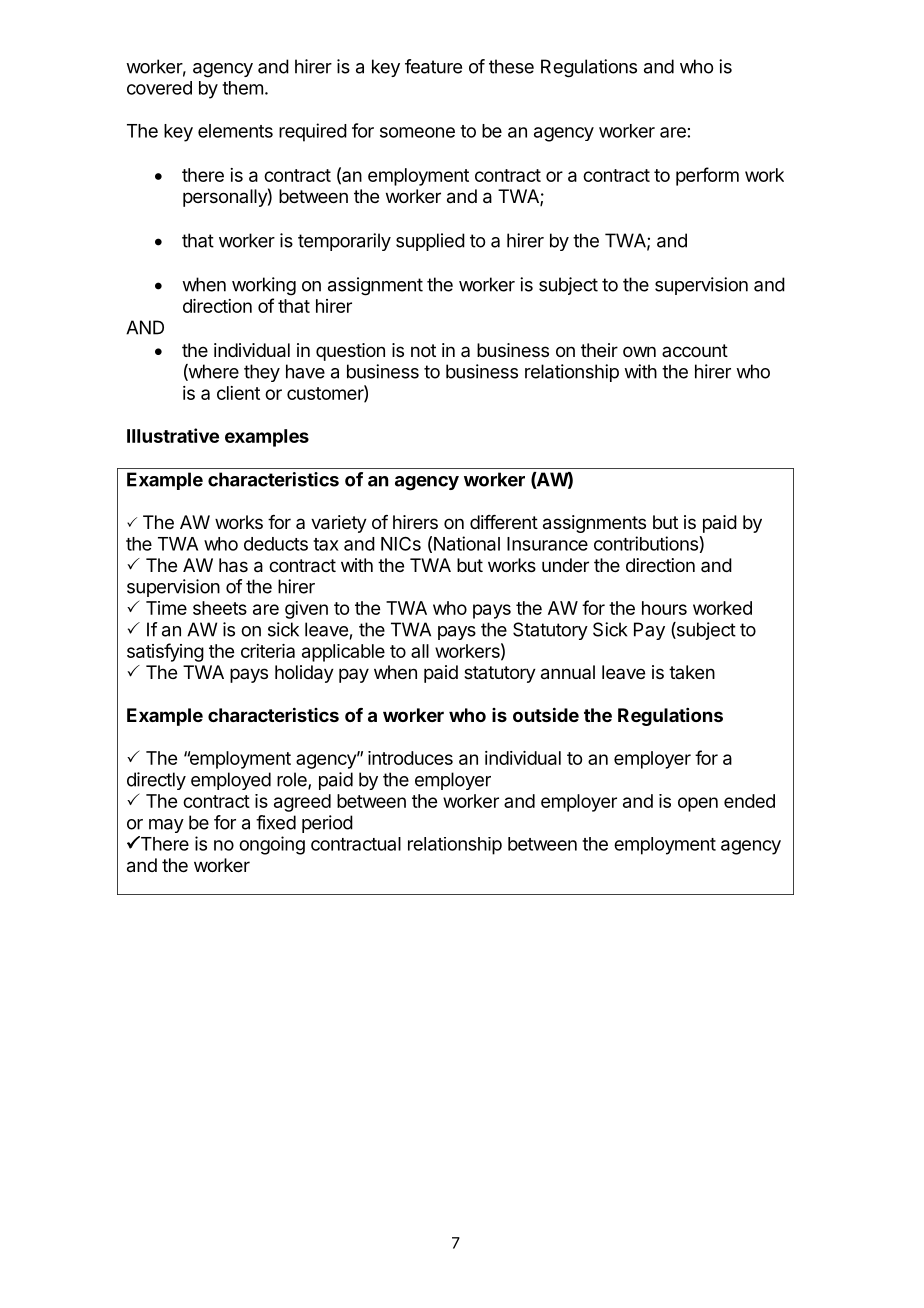 This document has width=924, height=1308. I want to click on hours, so click(664, 608).
